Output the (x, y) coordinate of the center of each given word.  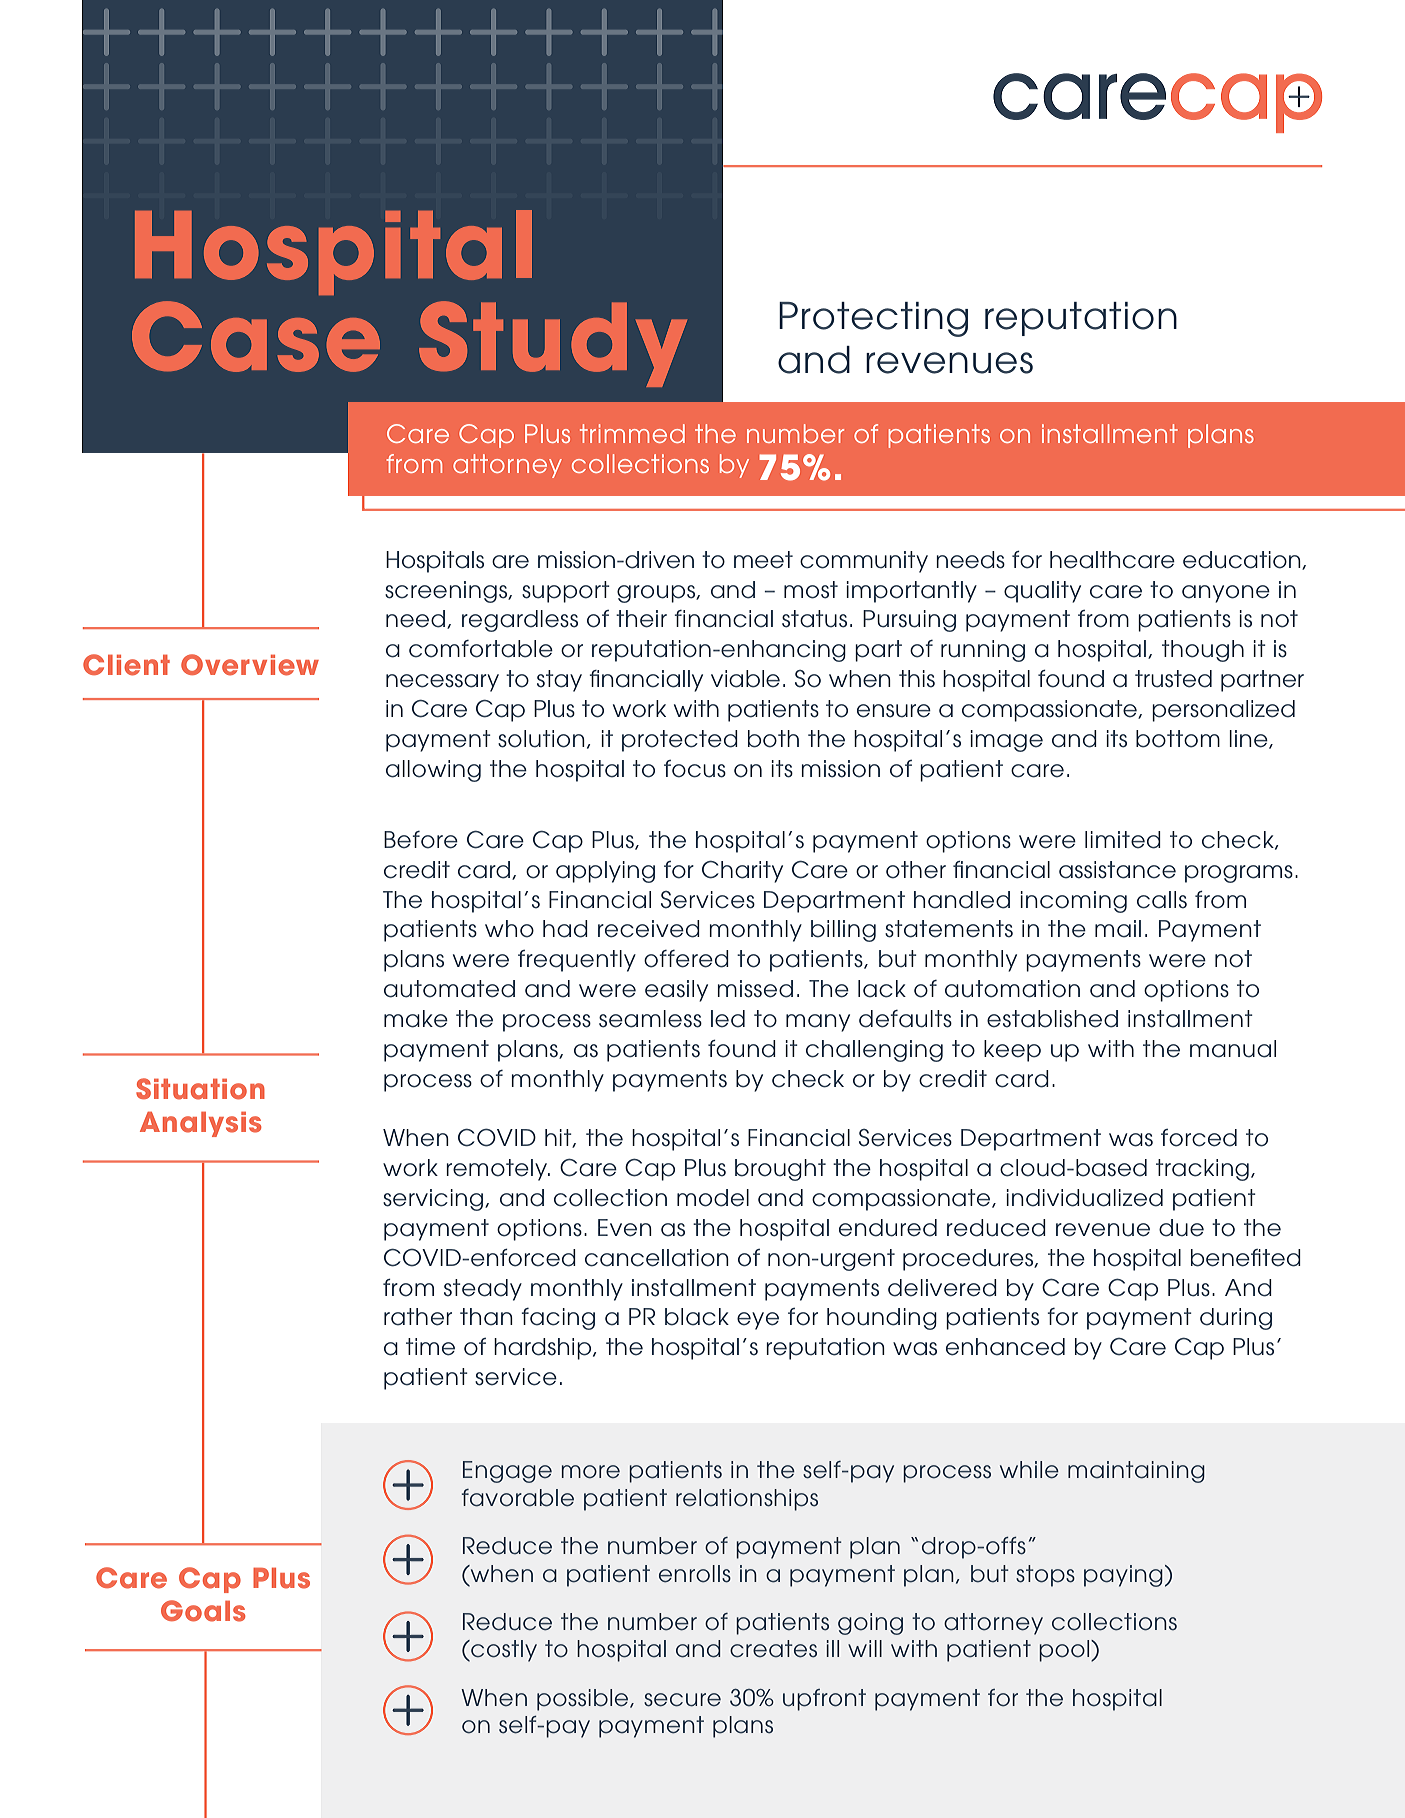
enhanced (1005, 1347)
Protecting (873, 319)
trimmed (632, 433)
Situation (200, 1089)
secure (682, 1700)
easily (676, 991)
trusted (1173, 679)
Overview (250, 665)
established (1052, 1019)
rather (418, 1317)
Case (256, 336)
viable (745, 679)
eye (758, 1321)
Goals (203, 1611)
